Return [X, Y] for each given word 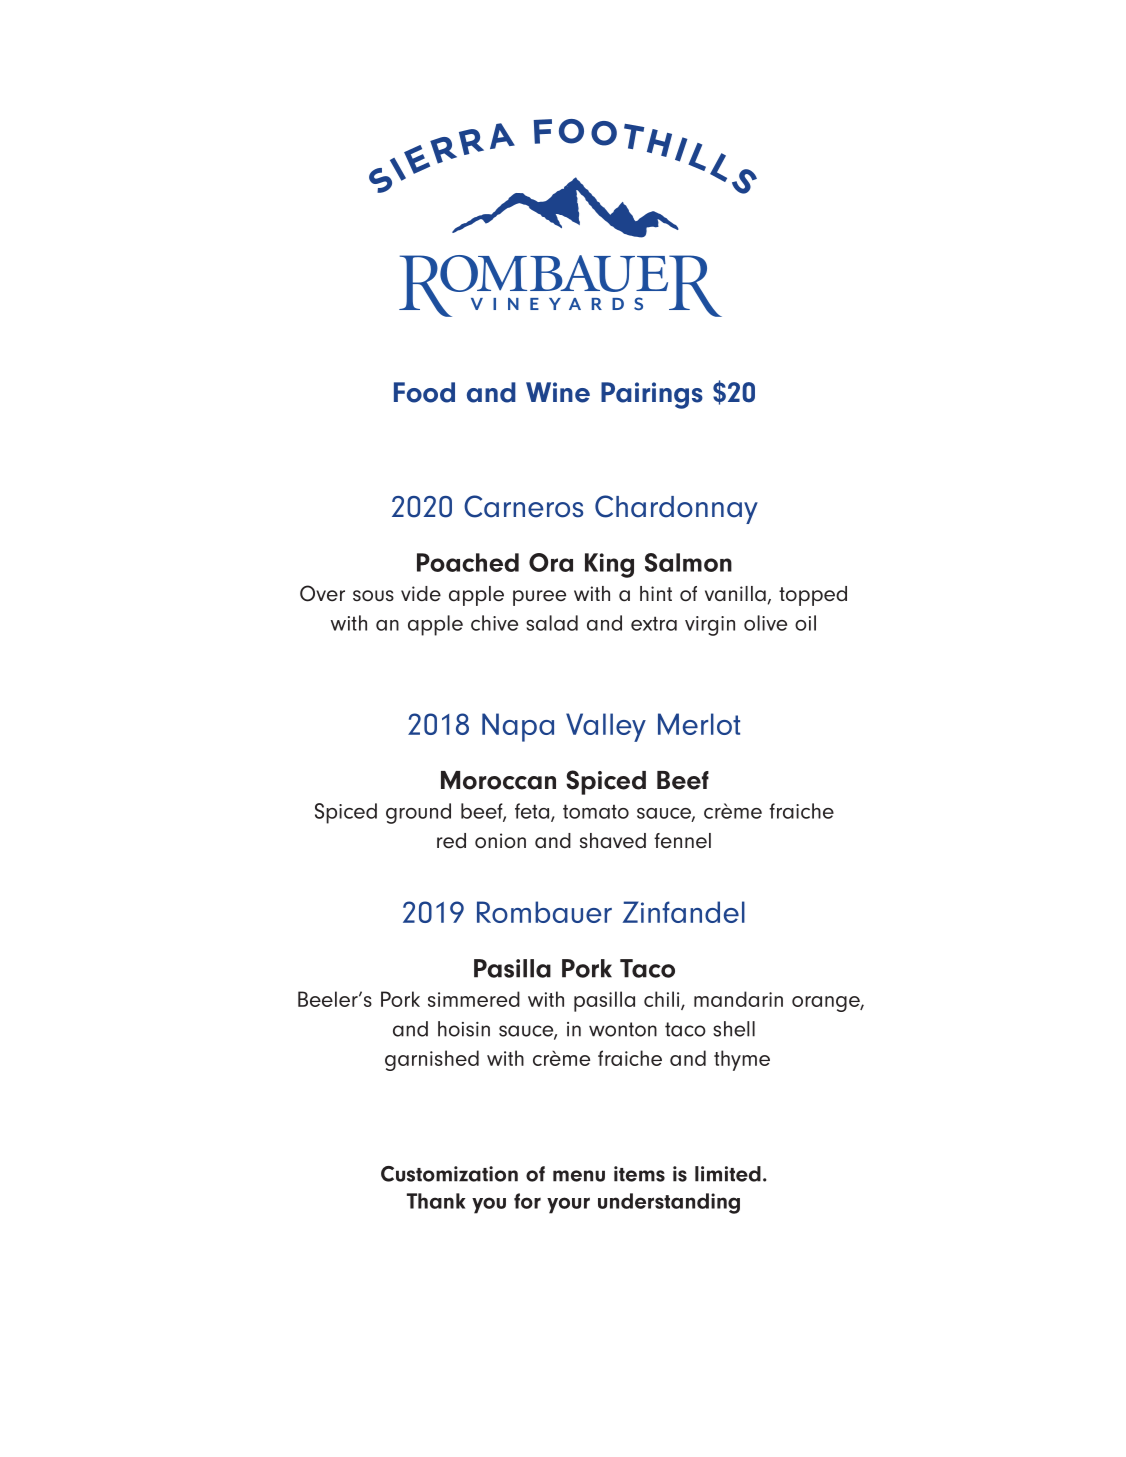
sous [373, 596]
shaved [613, 841]
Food [424, 392]
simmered [474, 999]
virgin [710, 626]
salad [552, 623]
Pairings [652, 395]
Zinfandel [684, 912]
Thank [436, 1201]
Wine [558, 392]
